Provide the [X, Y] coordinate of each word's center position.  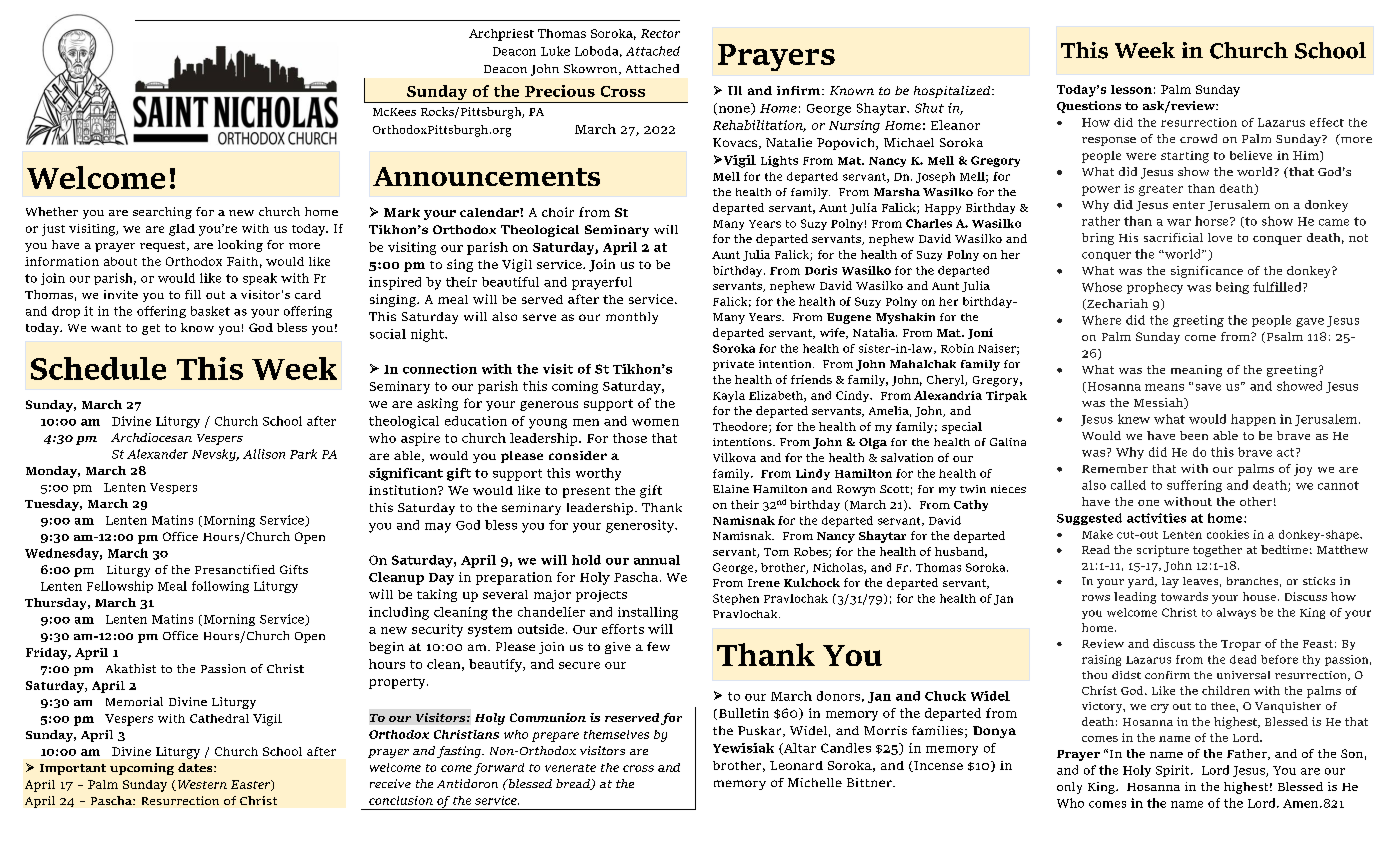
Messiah [1159, 403]
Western [201, 785]
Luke [555, 51]
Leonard [796, 765]
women [655, 422]
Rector [660, 33]
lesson [1131, 89]
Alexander [157, 454]
